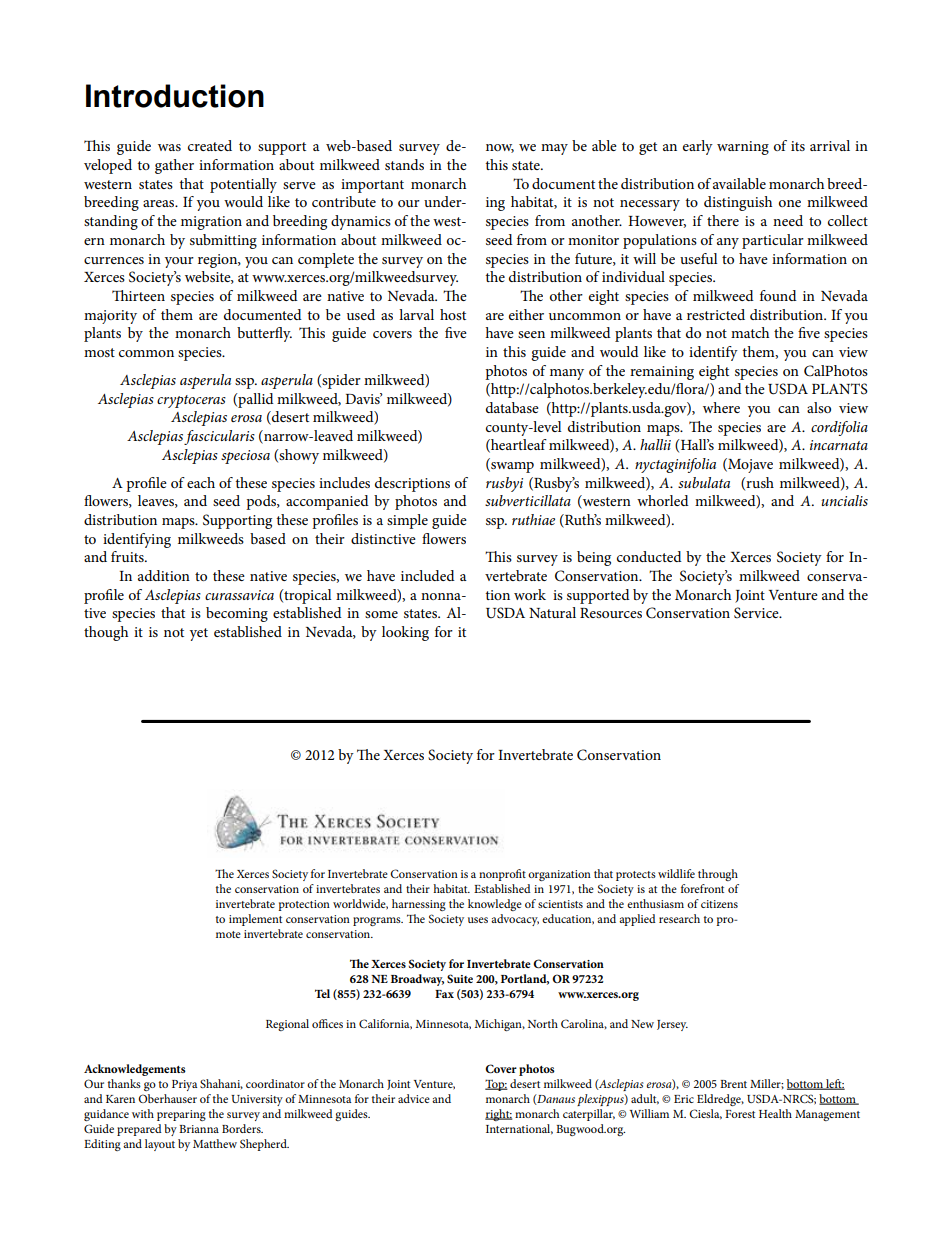 This page has width=952, height=1233. Describe the element at coordinates (181, 1115) in the page. I see `preparing` at that location.
